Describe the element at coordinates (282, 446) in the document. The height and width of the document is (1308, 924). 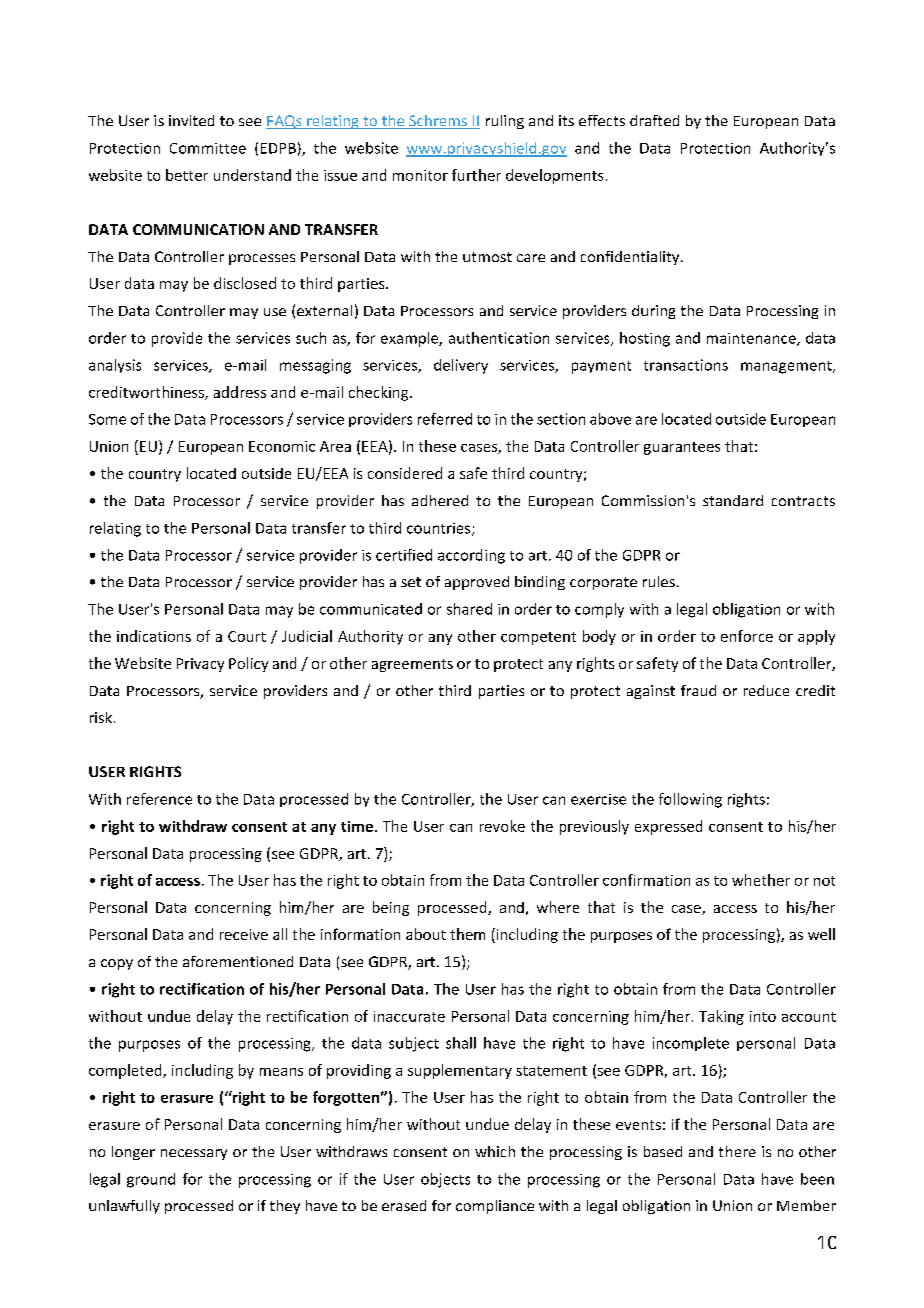
I see `Economic` at that location.
